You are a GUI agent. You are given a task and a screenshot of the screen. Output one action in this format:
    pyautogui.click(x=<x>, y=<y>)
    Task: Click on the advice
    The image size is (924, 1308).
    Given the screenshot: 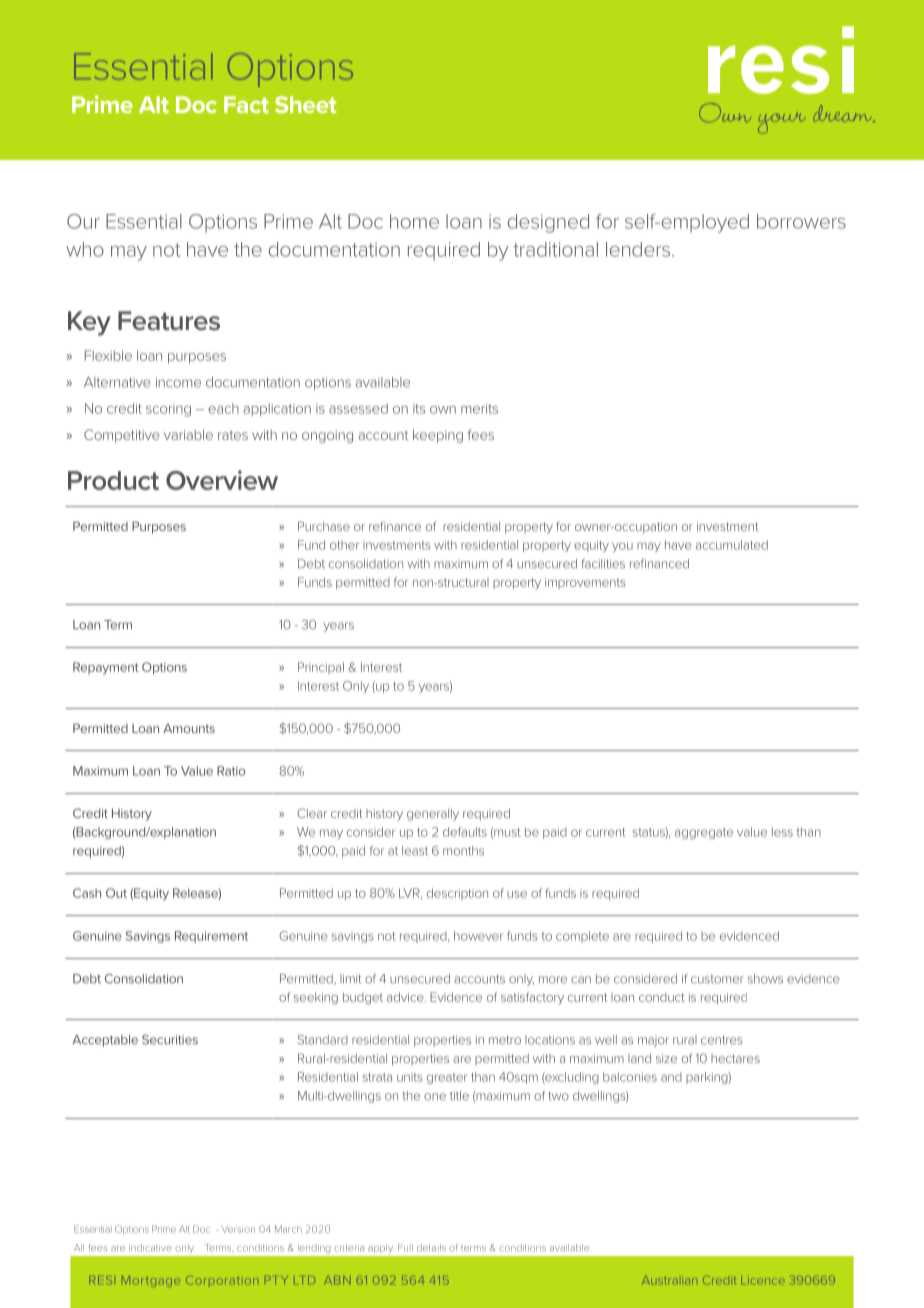 What is the action you would take?
    pyautogui.click(x=406, y=997)
